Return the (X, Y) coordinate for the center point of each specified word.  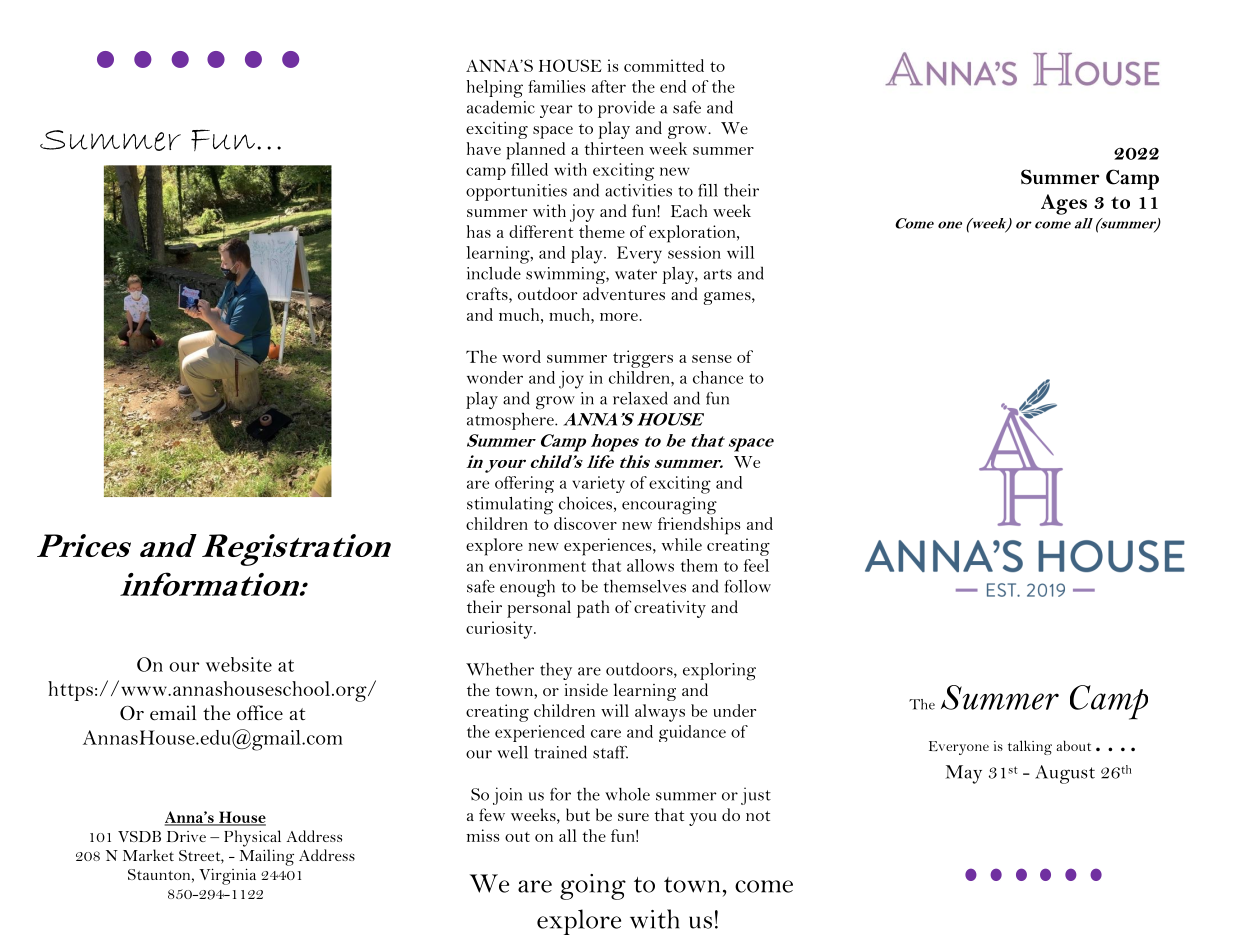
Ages (1064, 204)
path (593, 609)
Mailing (267, 857)
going (593, 887)
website (239, 664)
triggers (643, 359)
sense (712, 359)
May (964, 774)
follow (748, 586)
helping (495, 89)
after (609, 86)
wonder (495, 377)
